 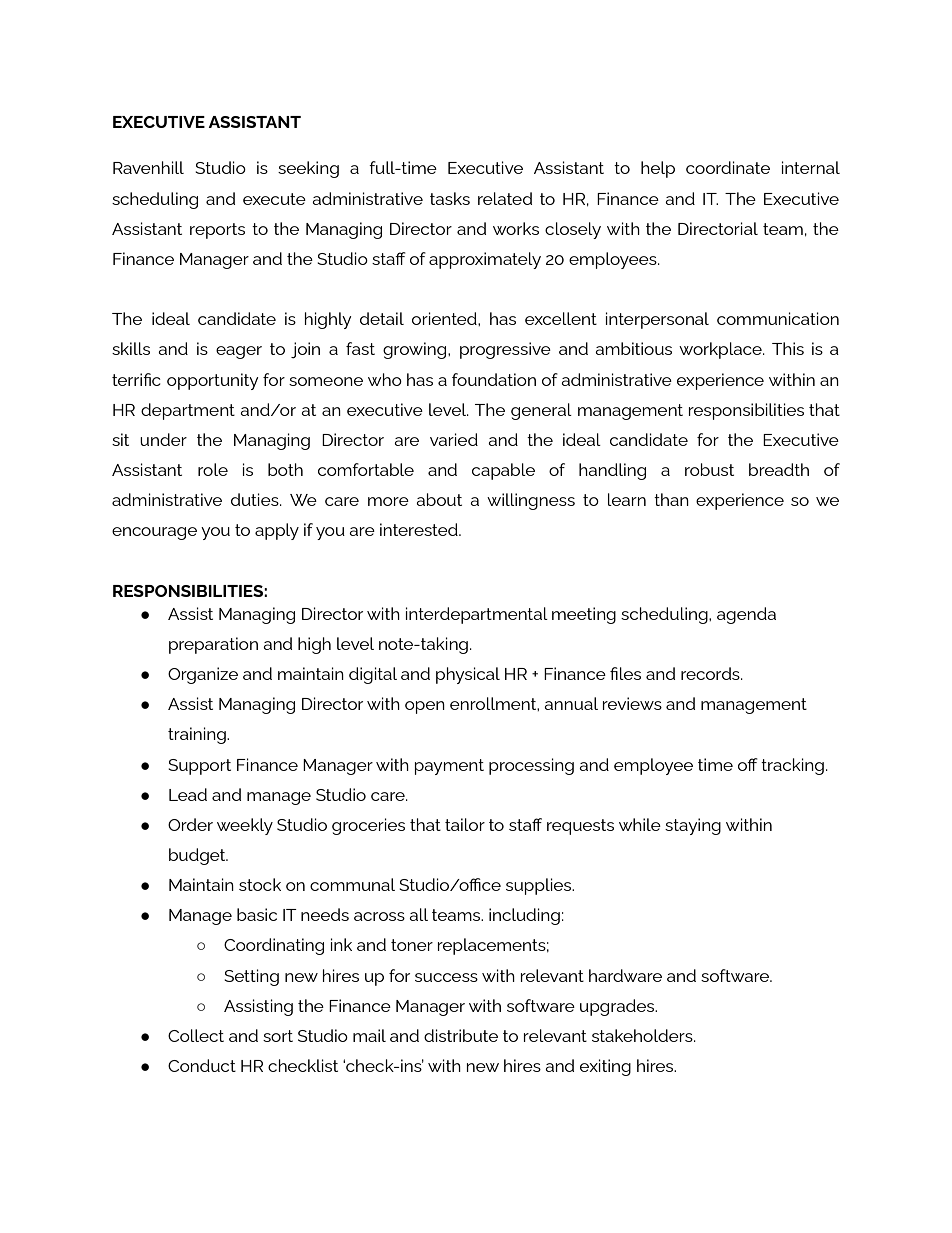 What do you see at coordinates (450, 198) in the document?
I see `tasks` at bounding box center [450, 198].
